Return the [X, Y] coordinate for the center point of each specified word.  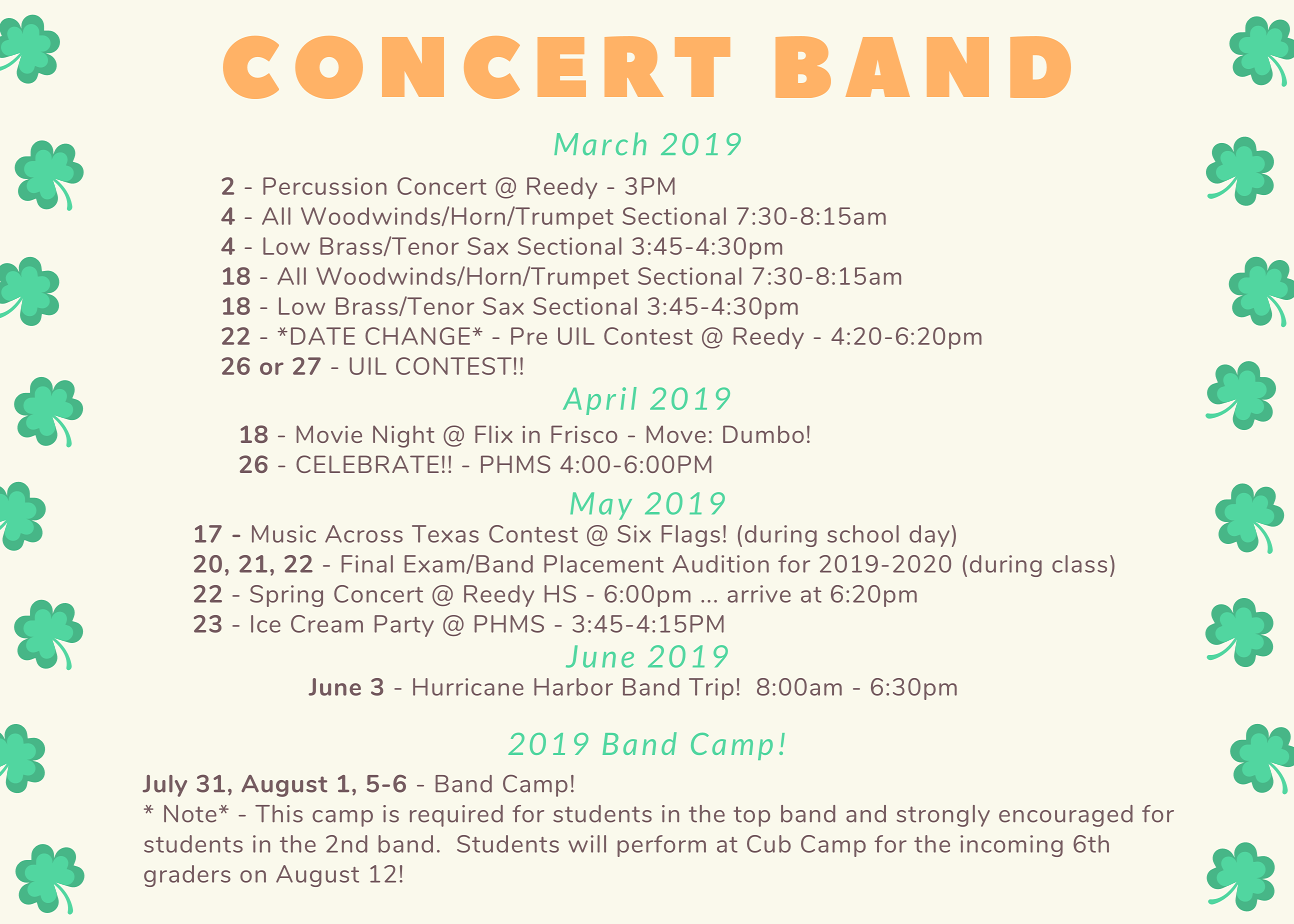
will [587, 844]
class [1079, 564]
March [600, 143]
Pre [529, 336]
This [279, 814]
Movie [329, 434]
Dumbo [763, 434]
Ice [266, 624]
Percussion [325, 186]
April [600, 401]
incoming [1011, 846]
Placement [604, 564]
